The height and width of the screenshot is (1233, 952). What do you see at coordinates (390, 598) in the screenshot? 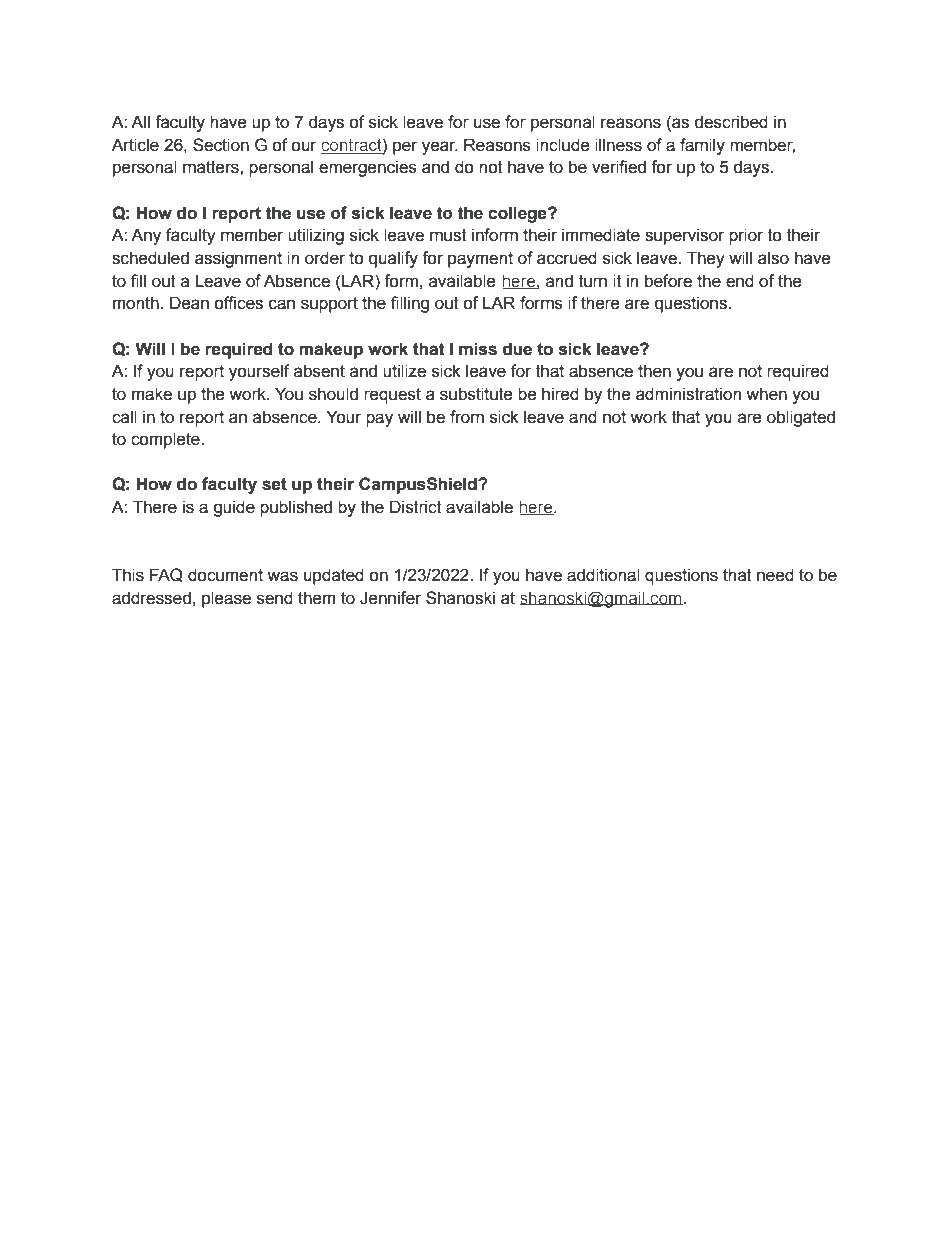
I see `Jennifer` at bounding box center [390, 598].
